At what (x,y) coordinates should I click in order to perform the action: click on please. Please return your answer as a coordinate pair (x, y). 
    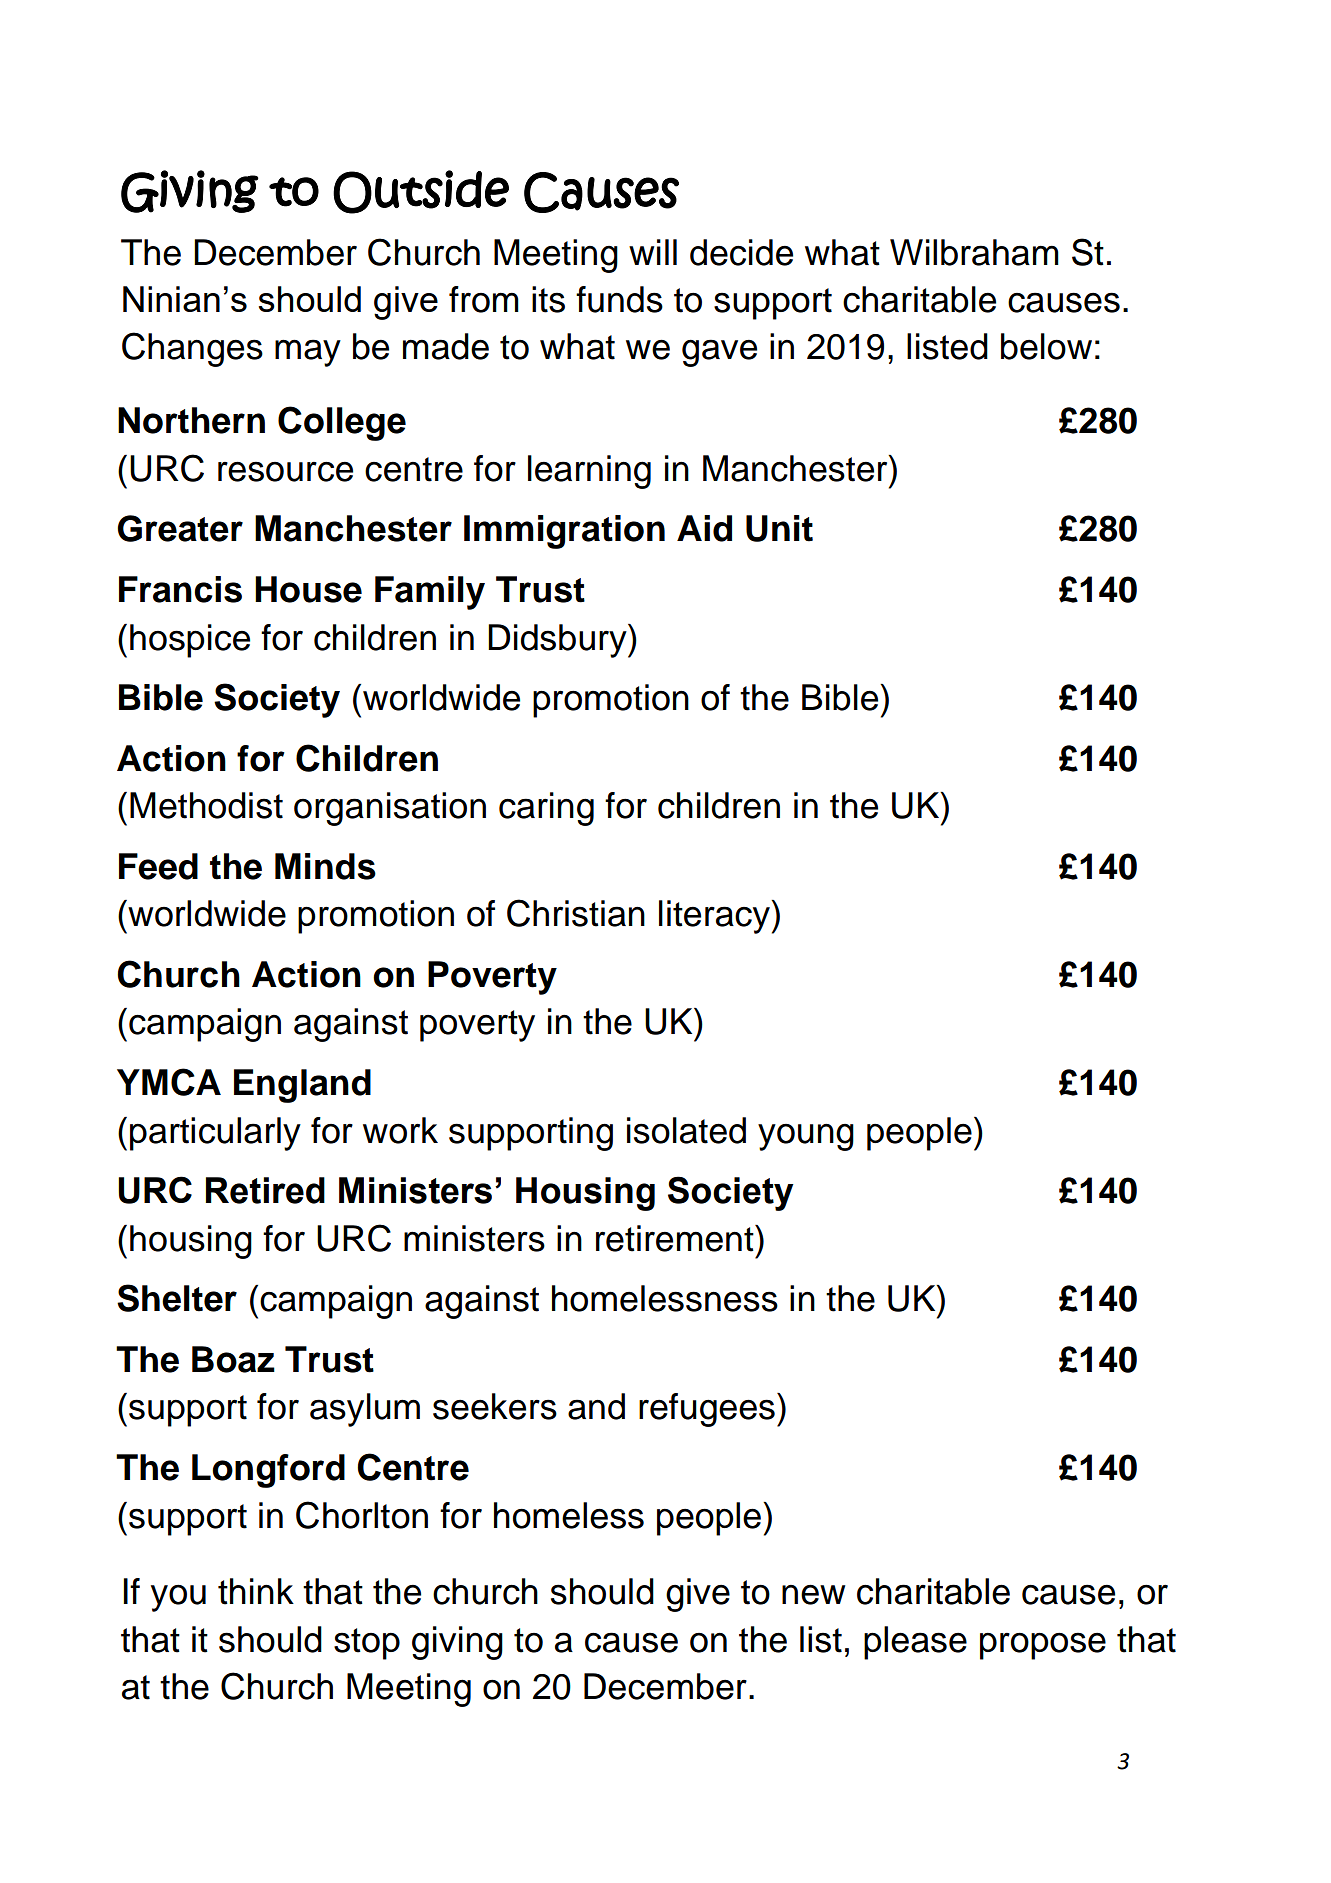
    Looking at the image, I should click on (915, 1643).
